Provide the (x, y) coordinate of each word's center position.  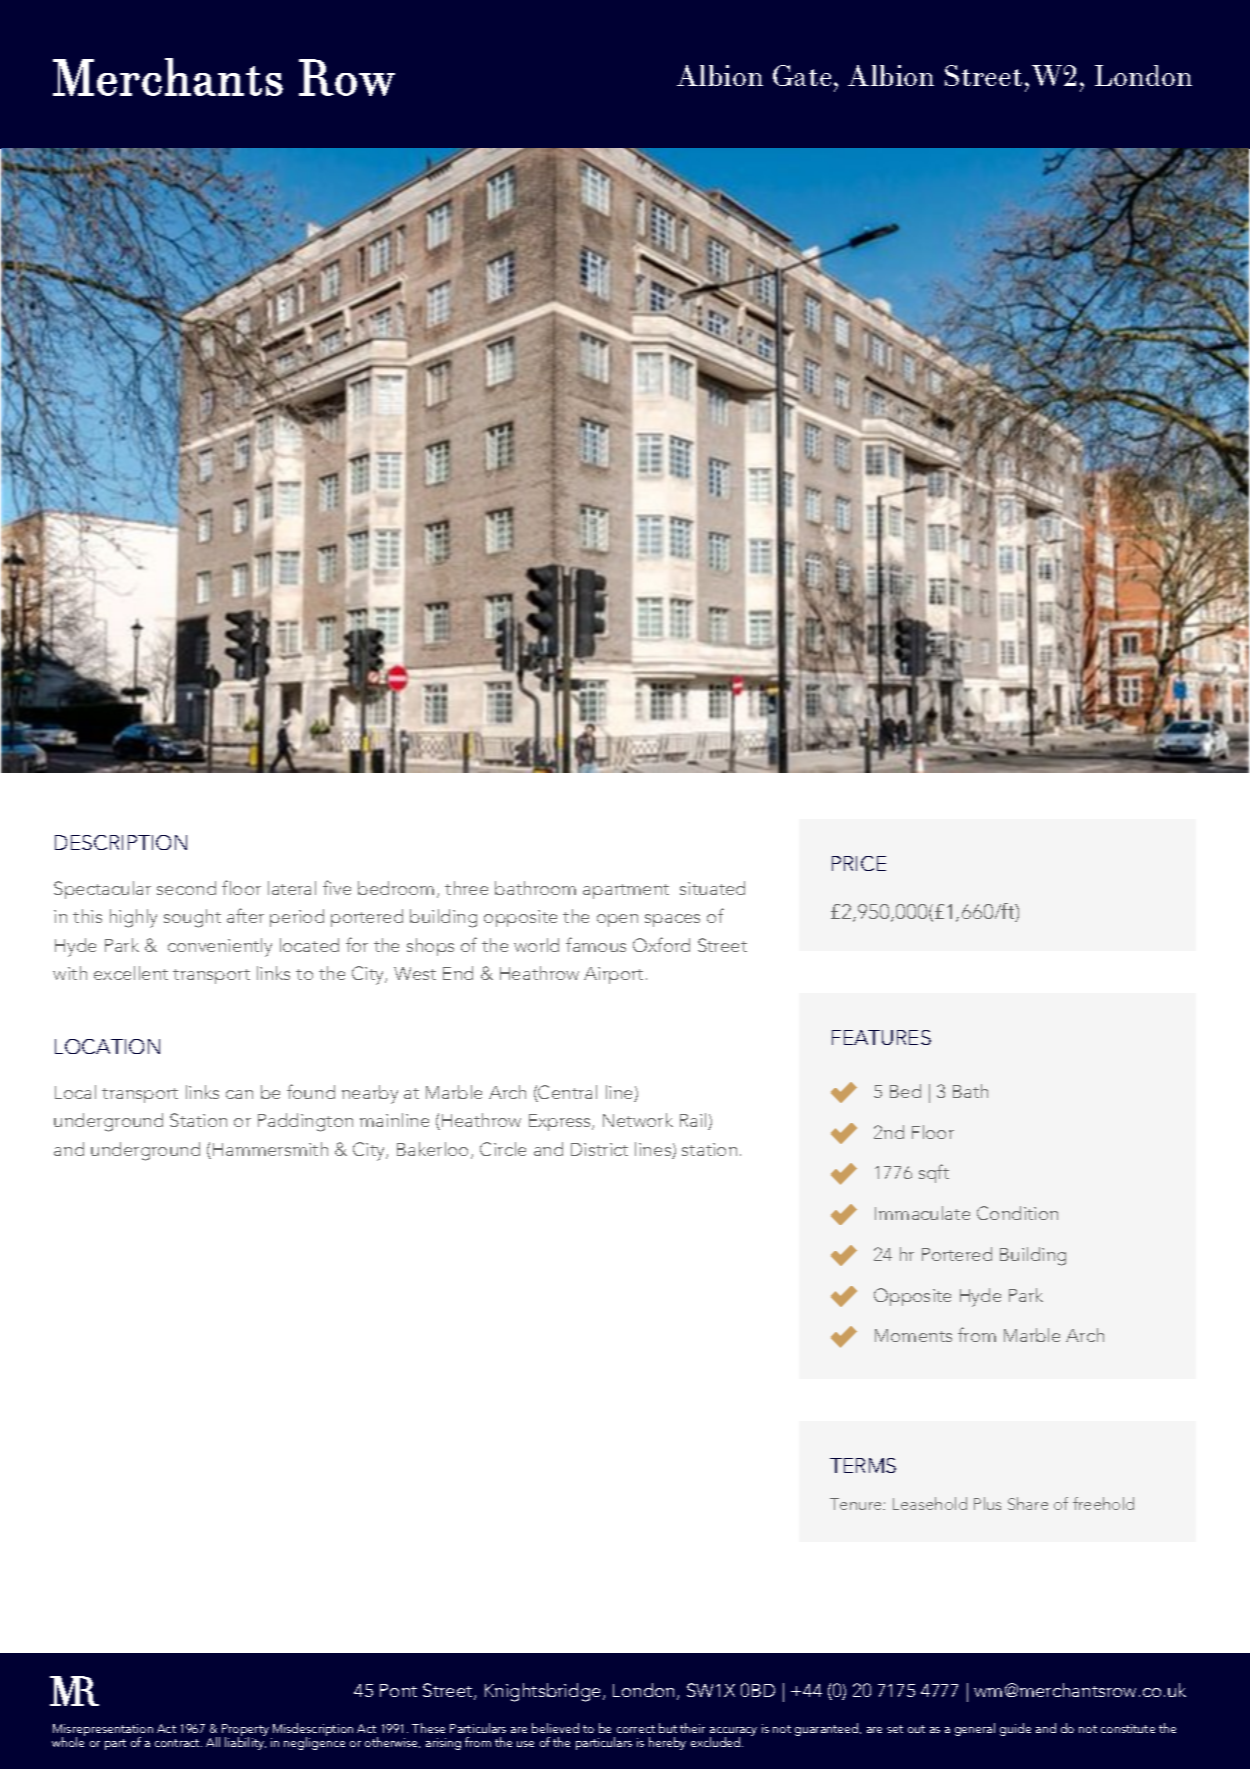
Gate (802, 75)
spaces (672, 920)
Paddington (305, 1122)
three (466, 888)
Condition (1017, 1213)
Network (638, 1120)
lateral (292, 888)
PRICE (859, 863)
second (186, 888)
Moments (913, 1335)
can (239, 1094)
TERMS (863, 1465)
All (213, 1742)
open (617, 920)
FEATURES (881, 1037)
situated (712, 888)
